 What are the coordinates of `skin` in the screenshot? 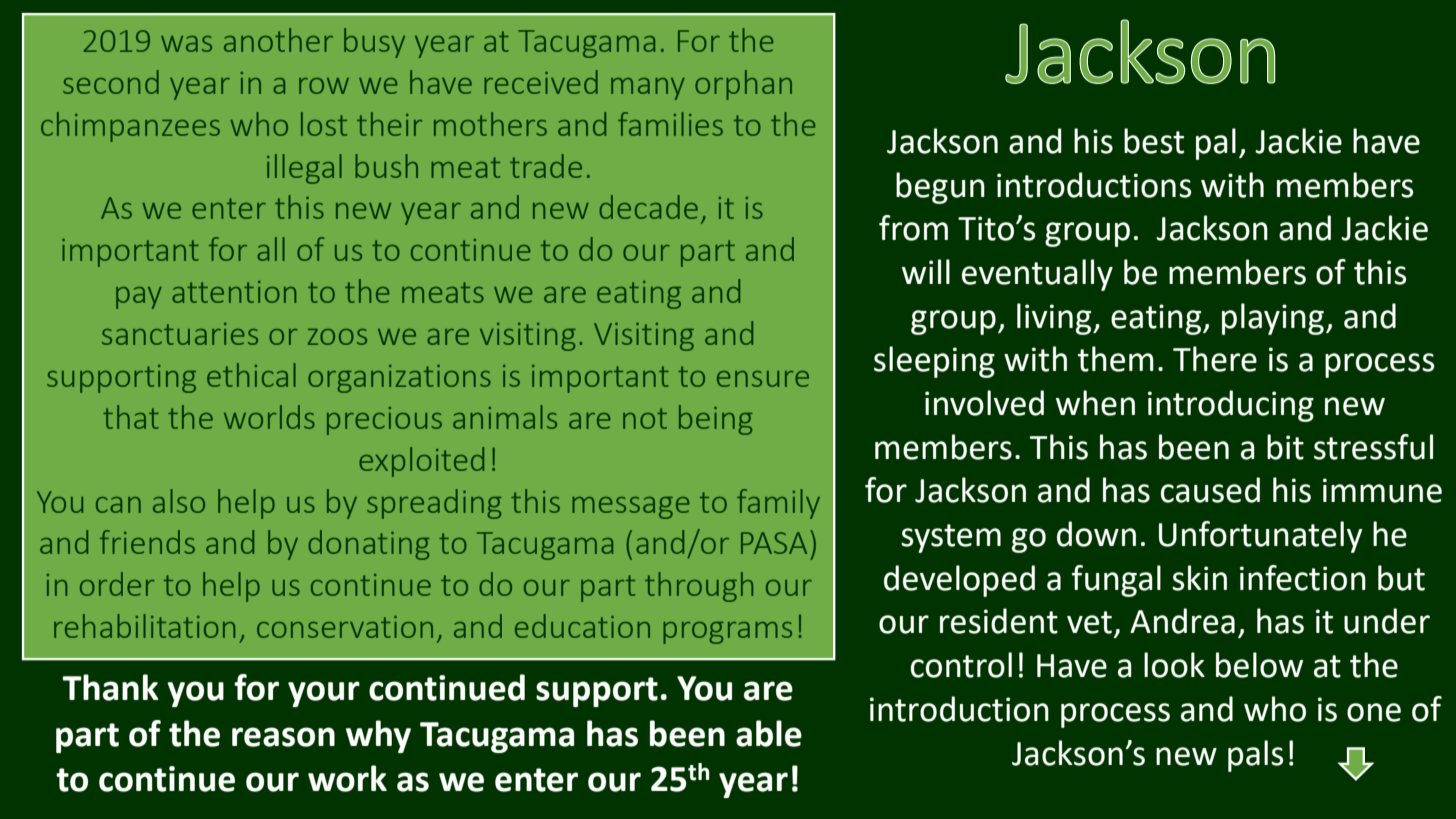 It's located at (1199, 578).
